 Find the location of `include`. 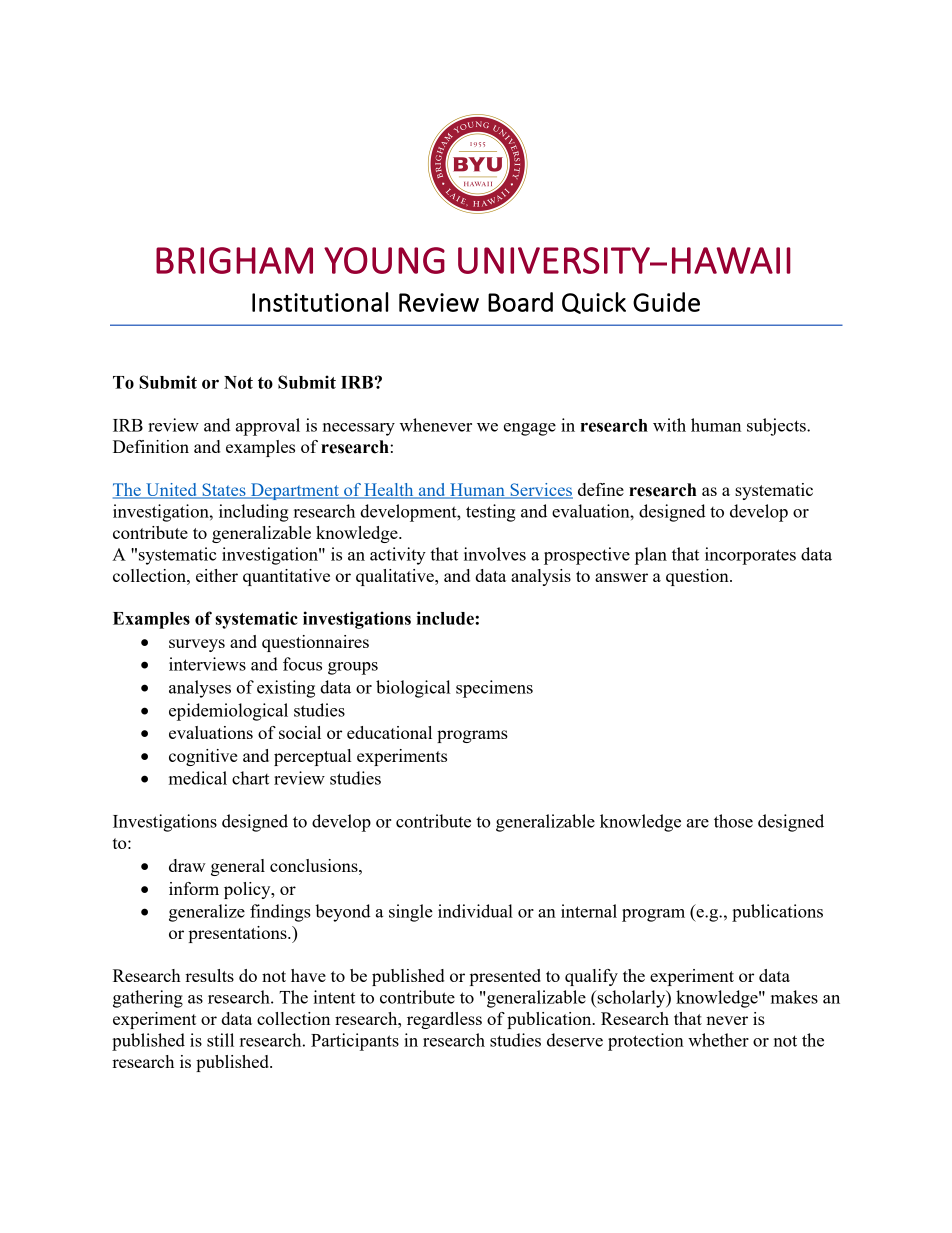

include is located at coordinates (446, 618).
